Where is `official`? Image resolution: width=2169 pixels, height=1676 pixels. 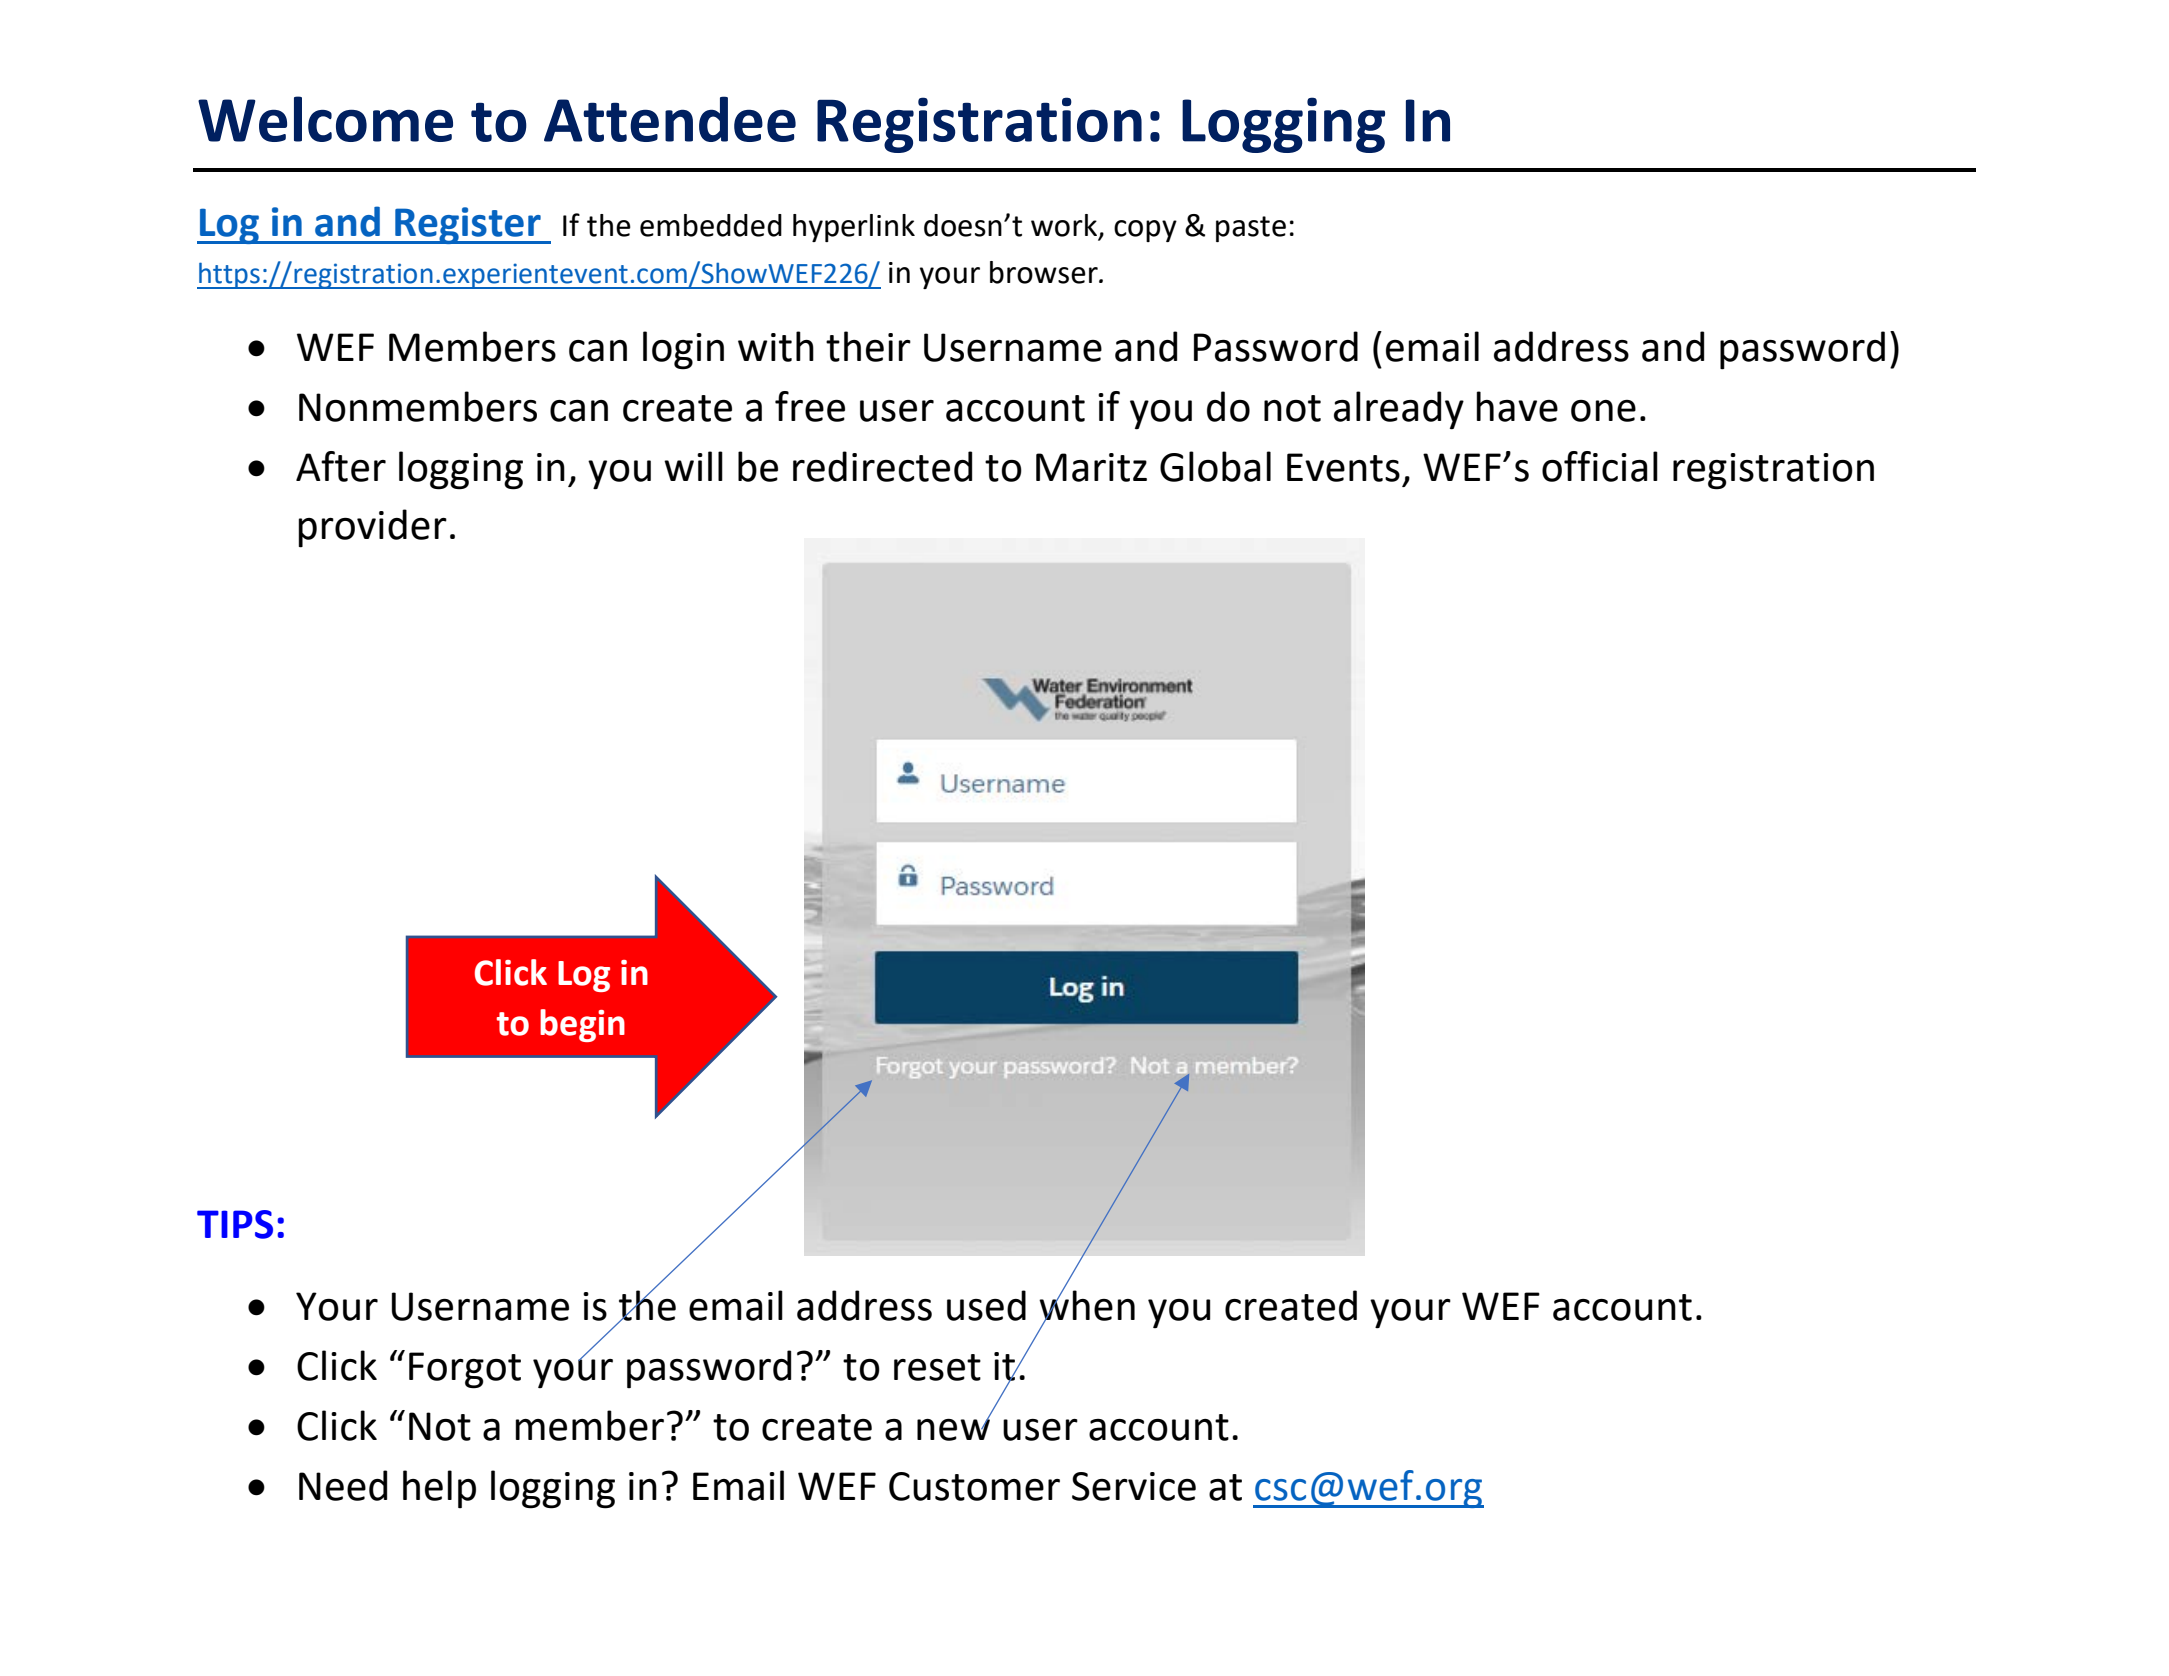 official is located at coordinates (1600, 466).
